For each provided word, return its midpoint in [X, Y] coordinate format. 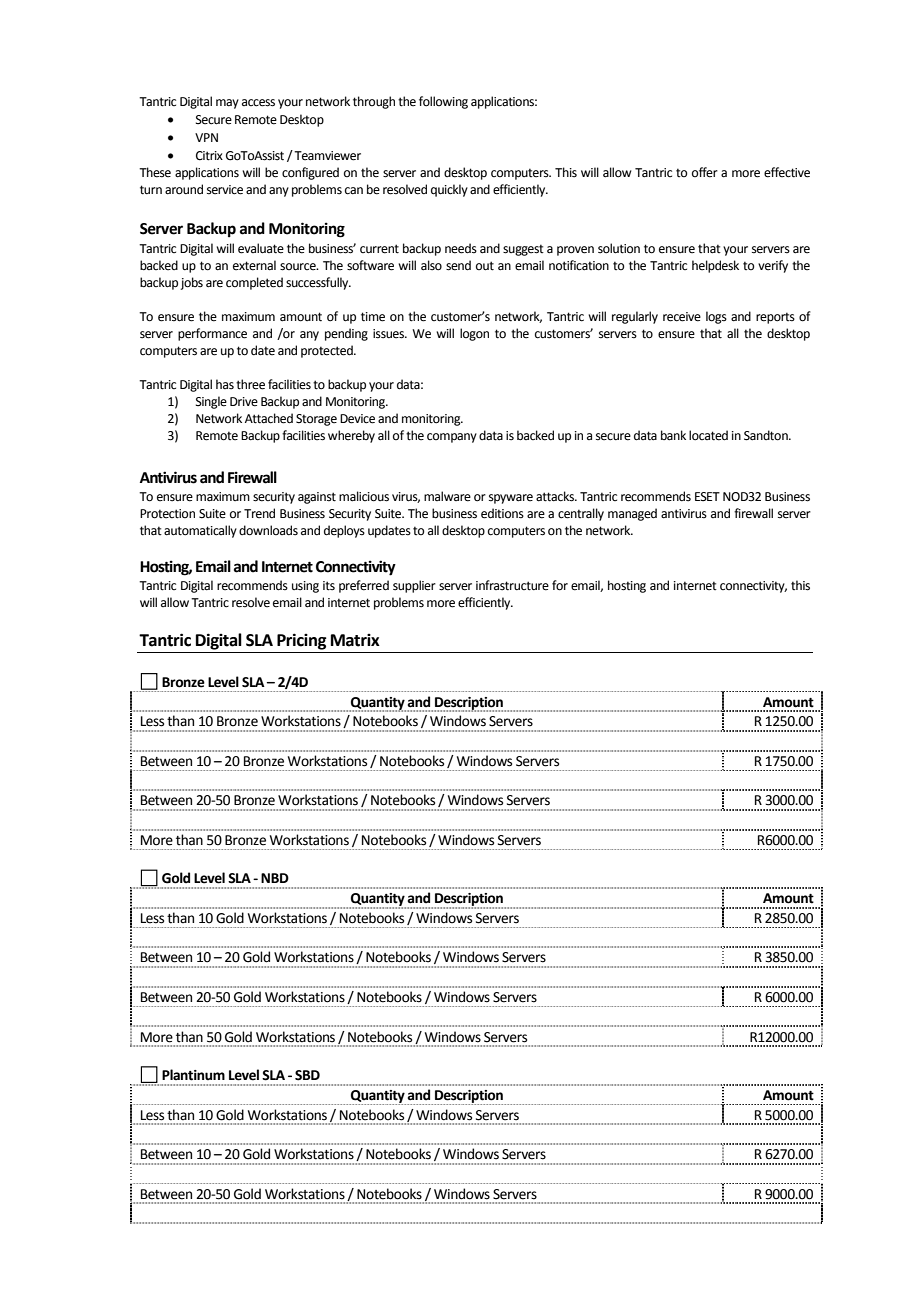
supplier [414, 586]
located [708, 435]
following [443, 102]
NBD [275, 878]
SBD [307, 1075]
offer [705, 172]
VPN [206, 137]
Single [211, 402]
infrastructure [512, 585]
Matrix [355, 640]
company [452, 438]
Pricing [302, 641]
